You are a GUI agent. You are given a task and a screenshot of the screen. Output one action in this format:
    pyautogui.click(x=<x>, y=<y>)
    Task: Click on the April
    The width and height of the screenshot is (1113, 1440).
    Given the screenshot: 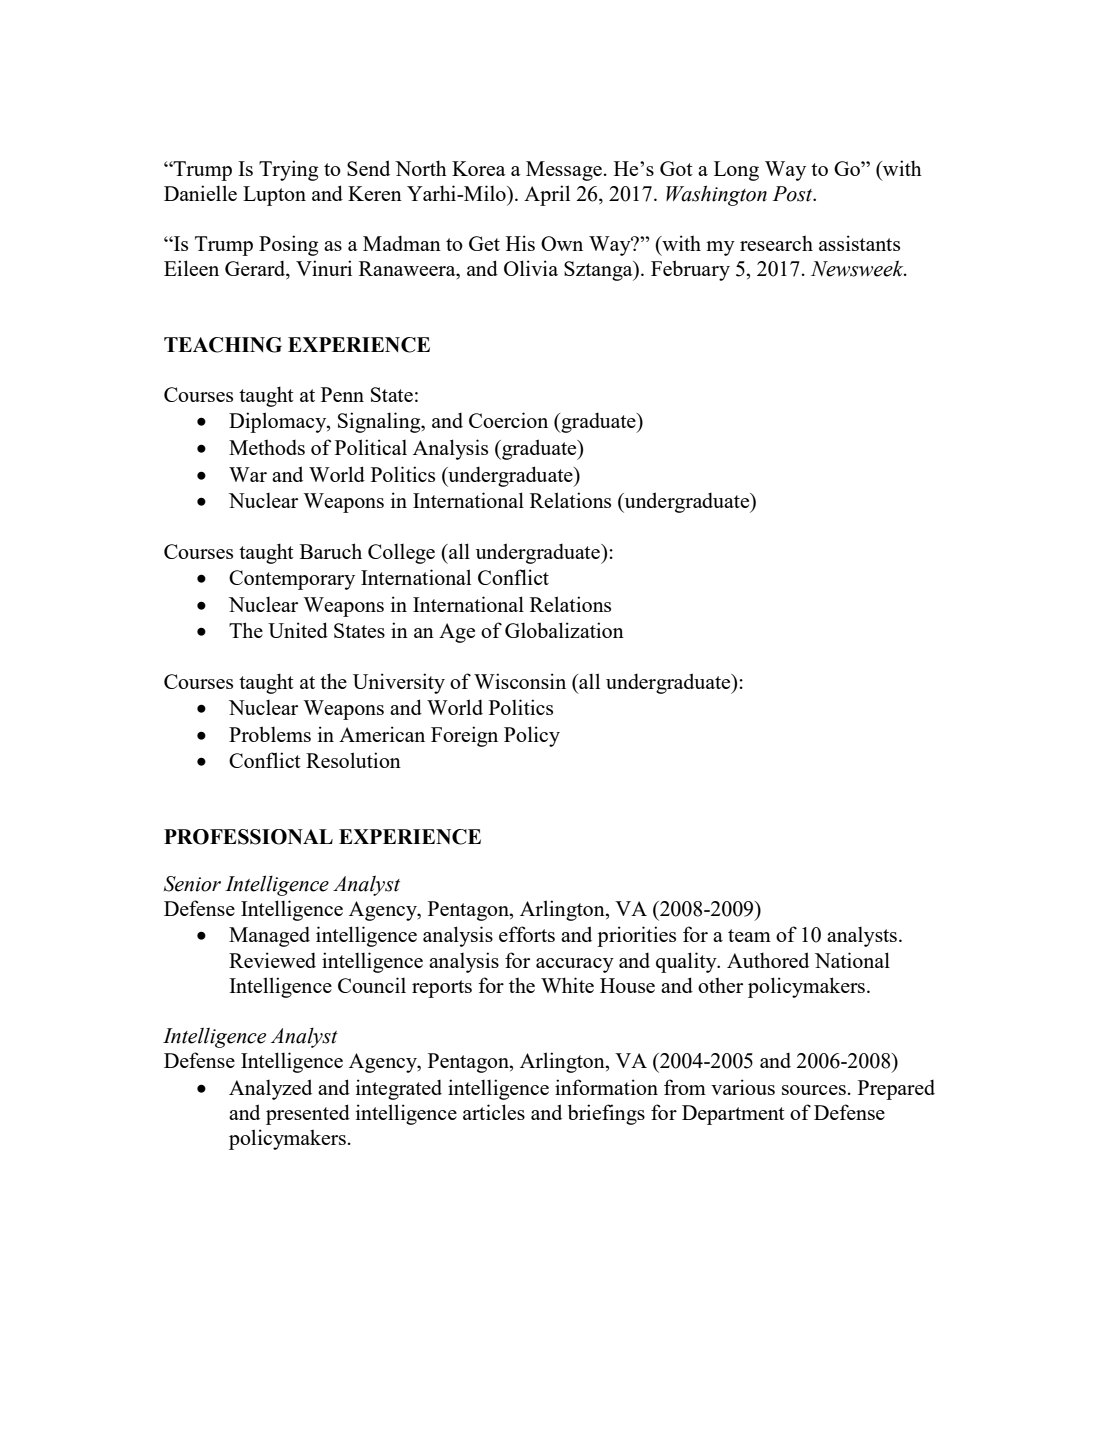 What is the action you would take?
    pyautogui.click(x=547, y=195)
